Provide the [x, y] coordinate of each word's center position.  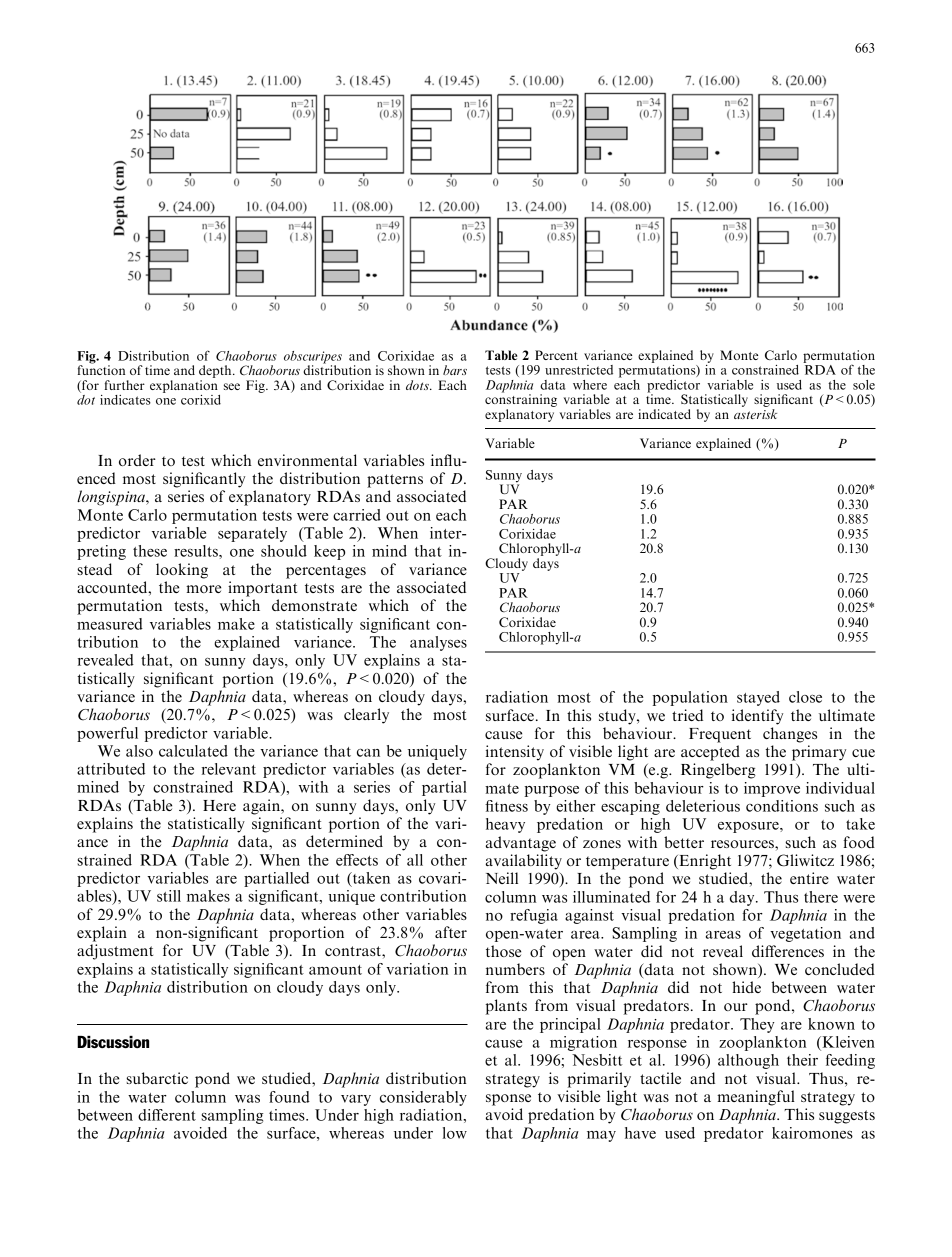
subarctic [157, 1078]
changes [790, 735]
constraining [521, 399]
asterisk [755, 414]
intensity [515, 753]
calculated [193, 751]
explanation [184, 386]
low [455, 1133]
